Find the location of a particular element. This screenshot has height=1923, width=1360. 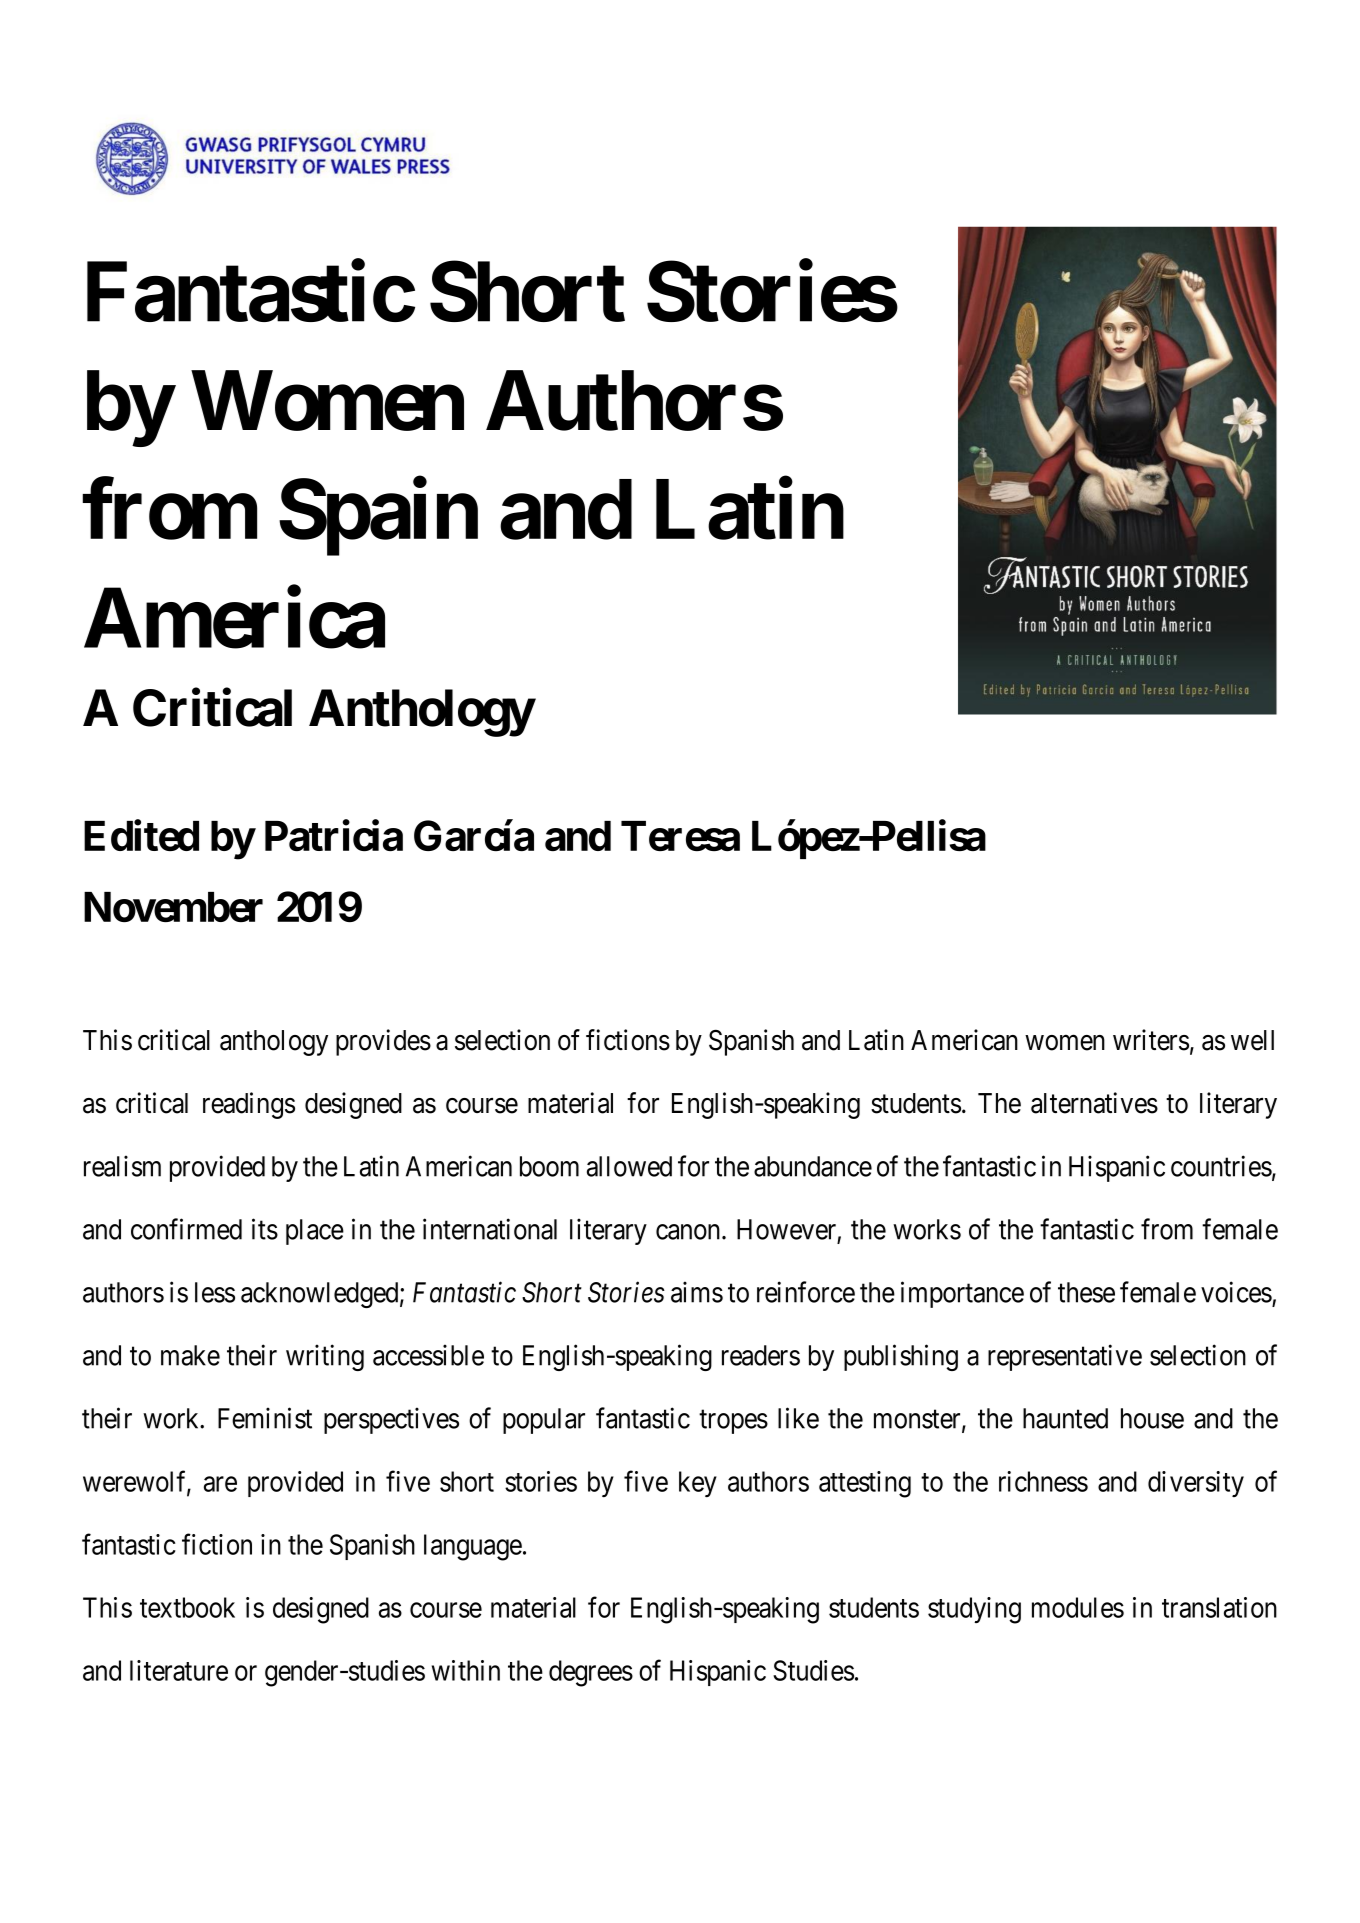

allowed is located at coordinates (629, 1166).
